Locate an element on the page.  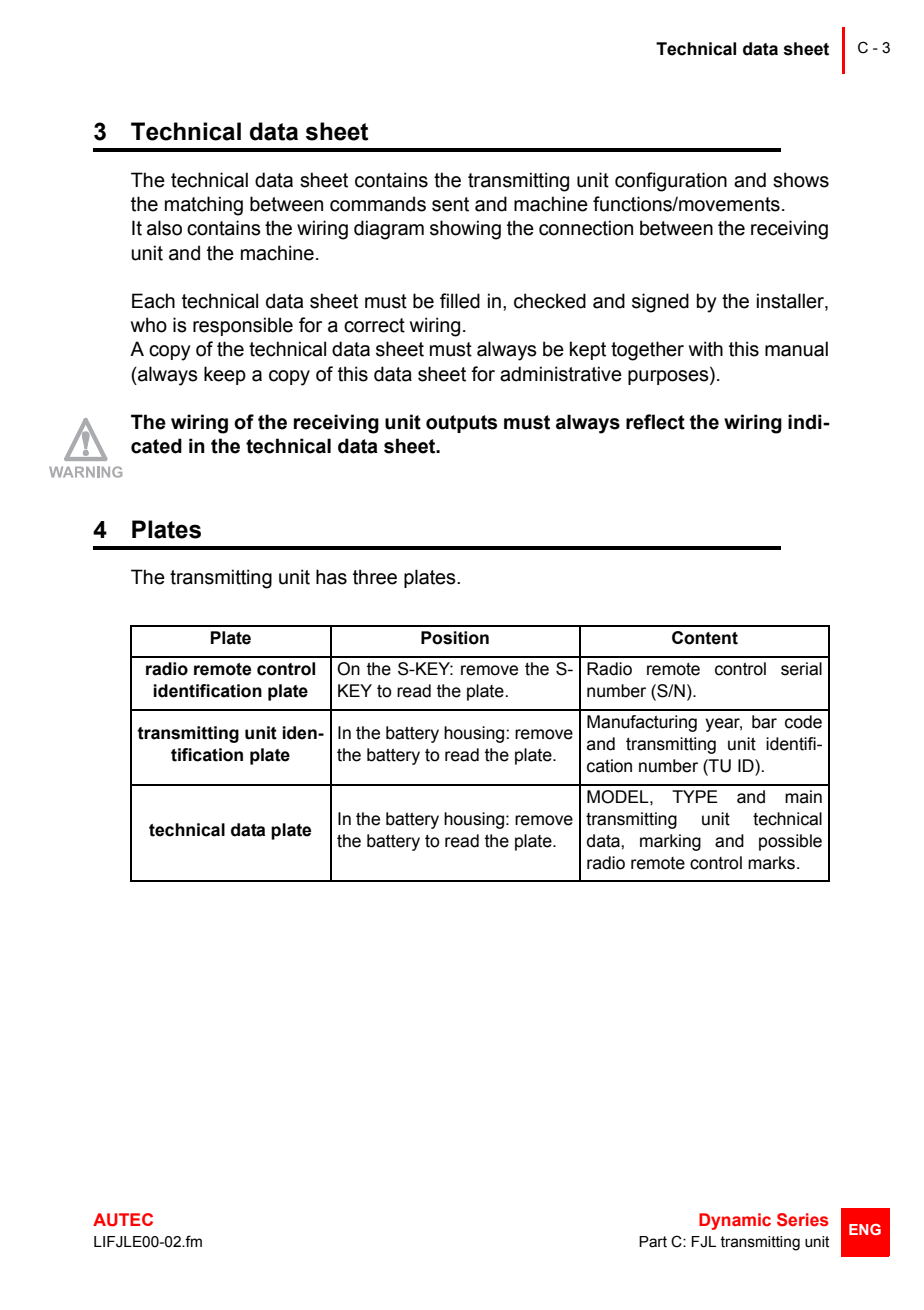
bar is located at coordinates (764, 722).
